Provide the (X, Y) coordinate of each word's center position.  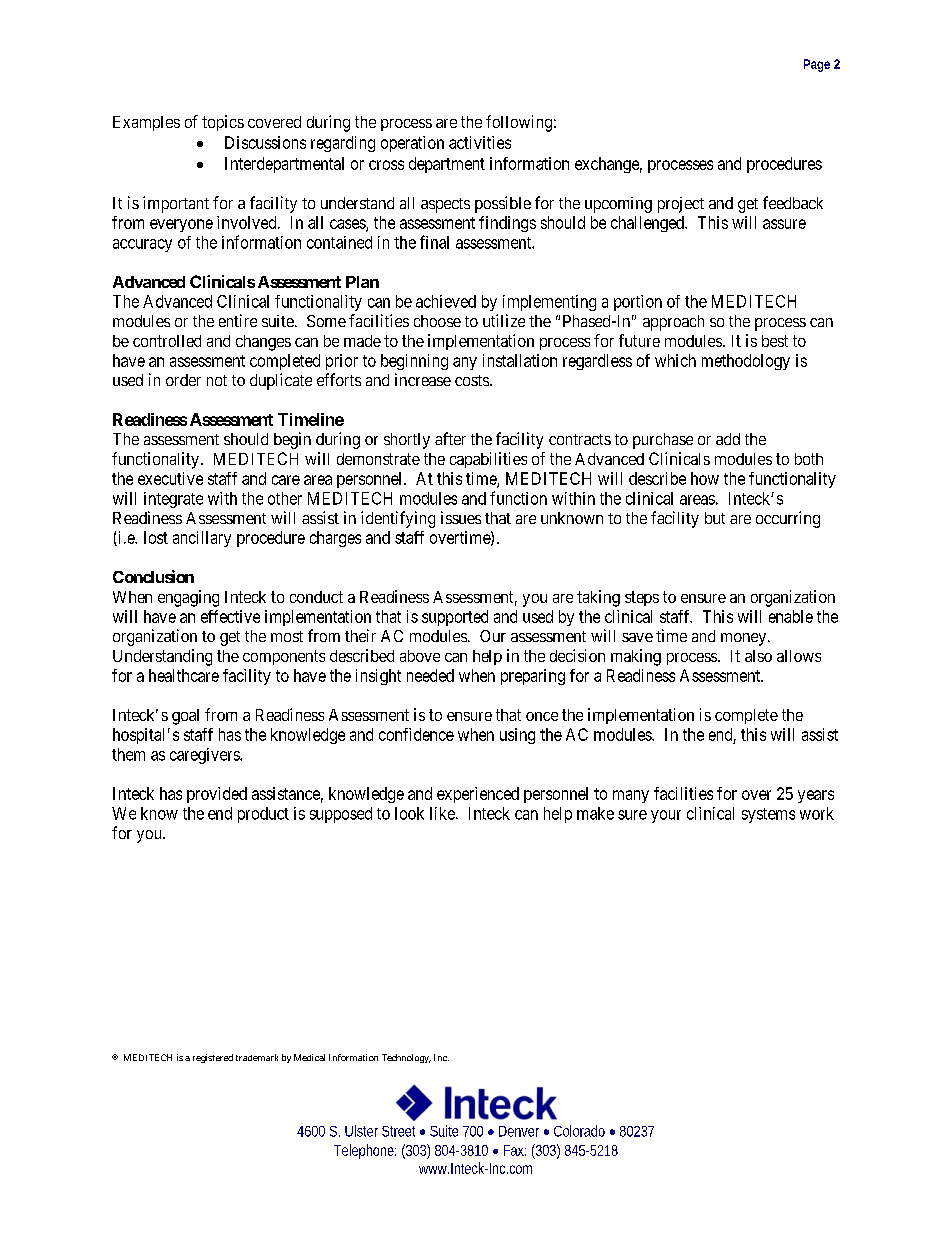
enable (791, 616)
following (519, 123)
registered (213, 1058)
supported (455, 618)
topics (223, 123)
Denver (519, 1131)
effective (230, 616)
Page (817, 65)
